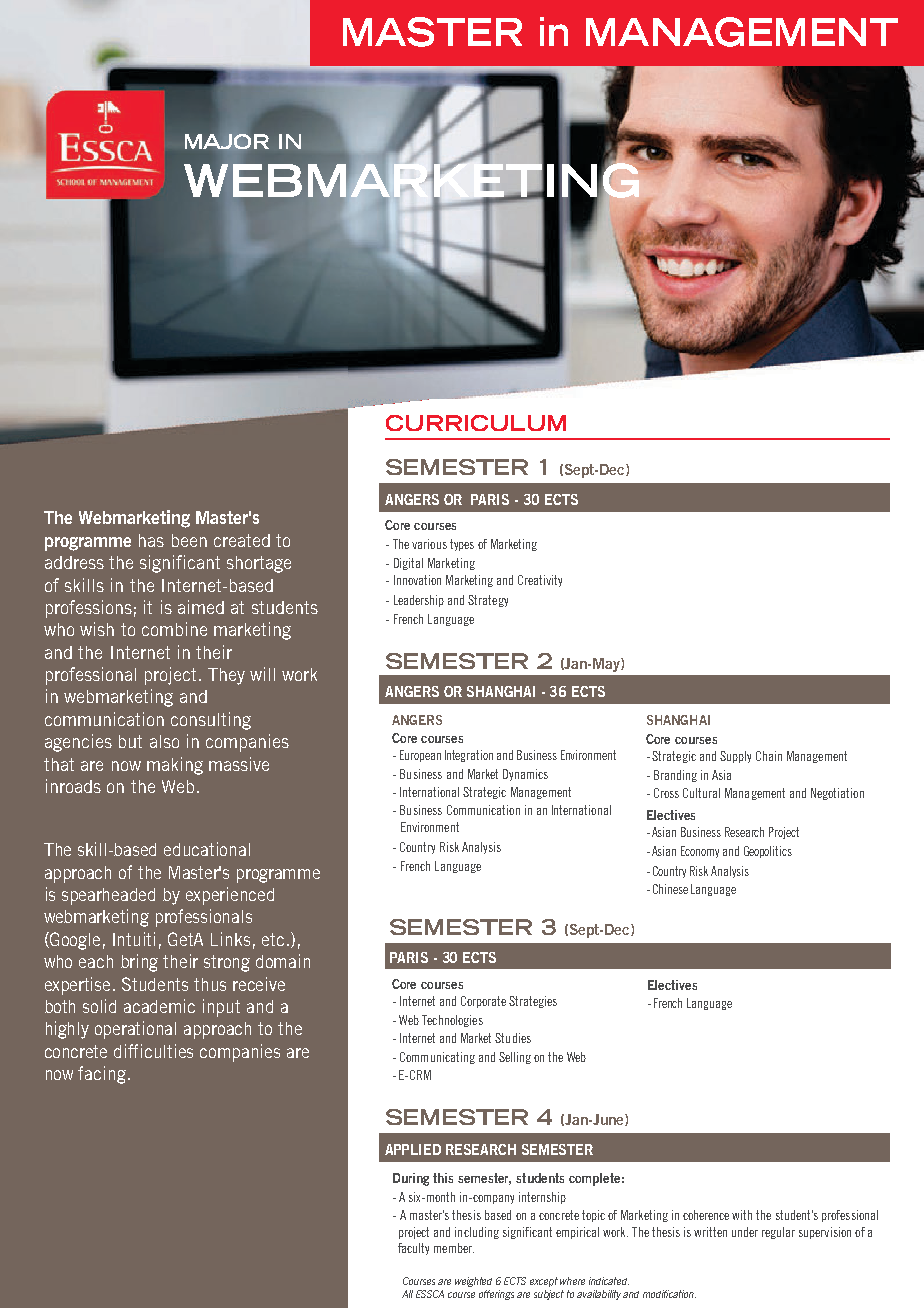 The image size is (924, 1308). Describe the element at coordinates (151, 540) in the image. I see `has` at that location.
